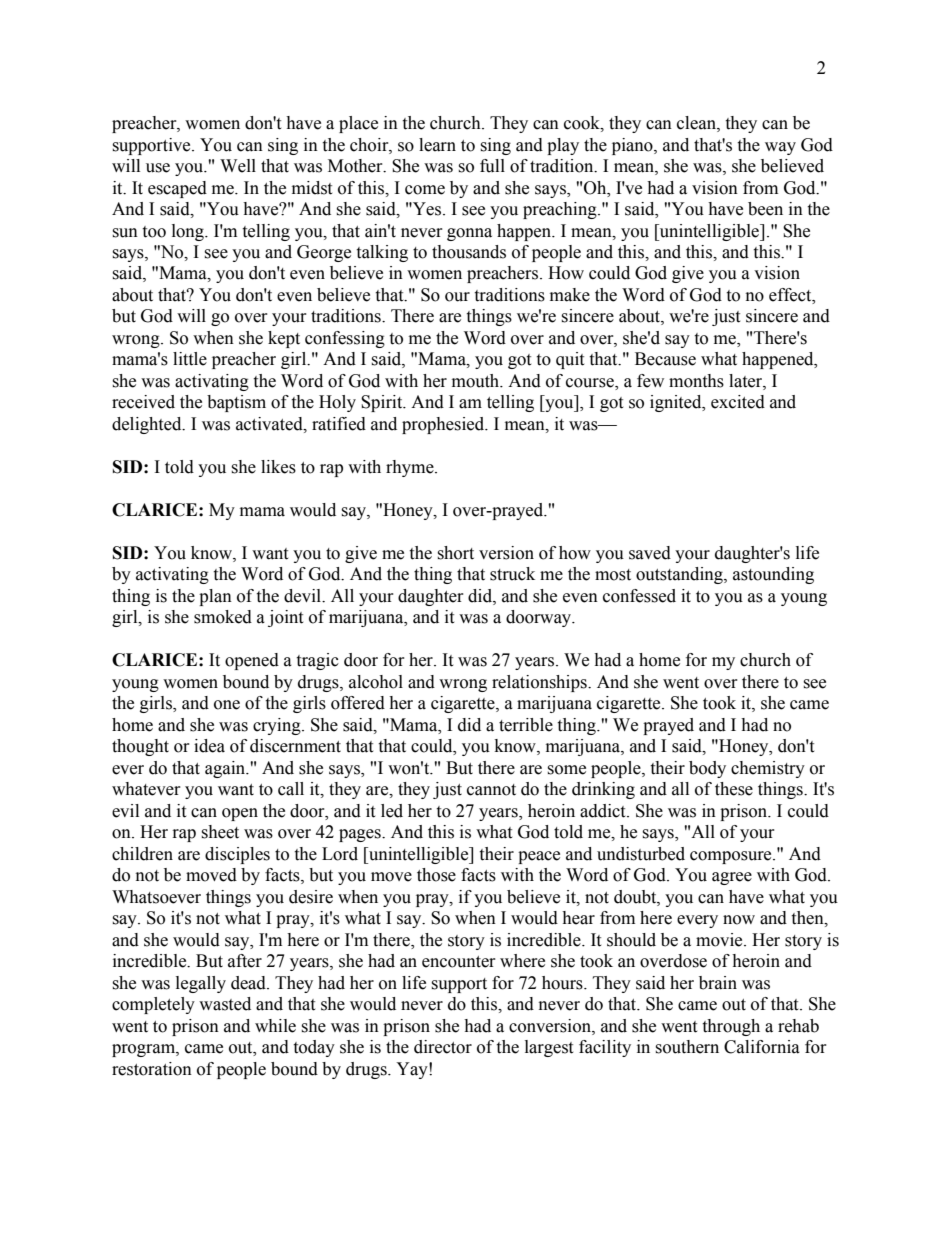  Describe the element at coordinates (707, 769) in the document. I see `body` at that location.
